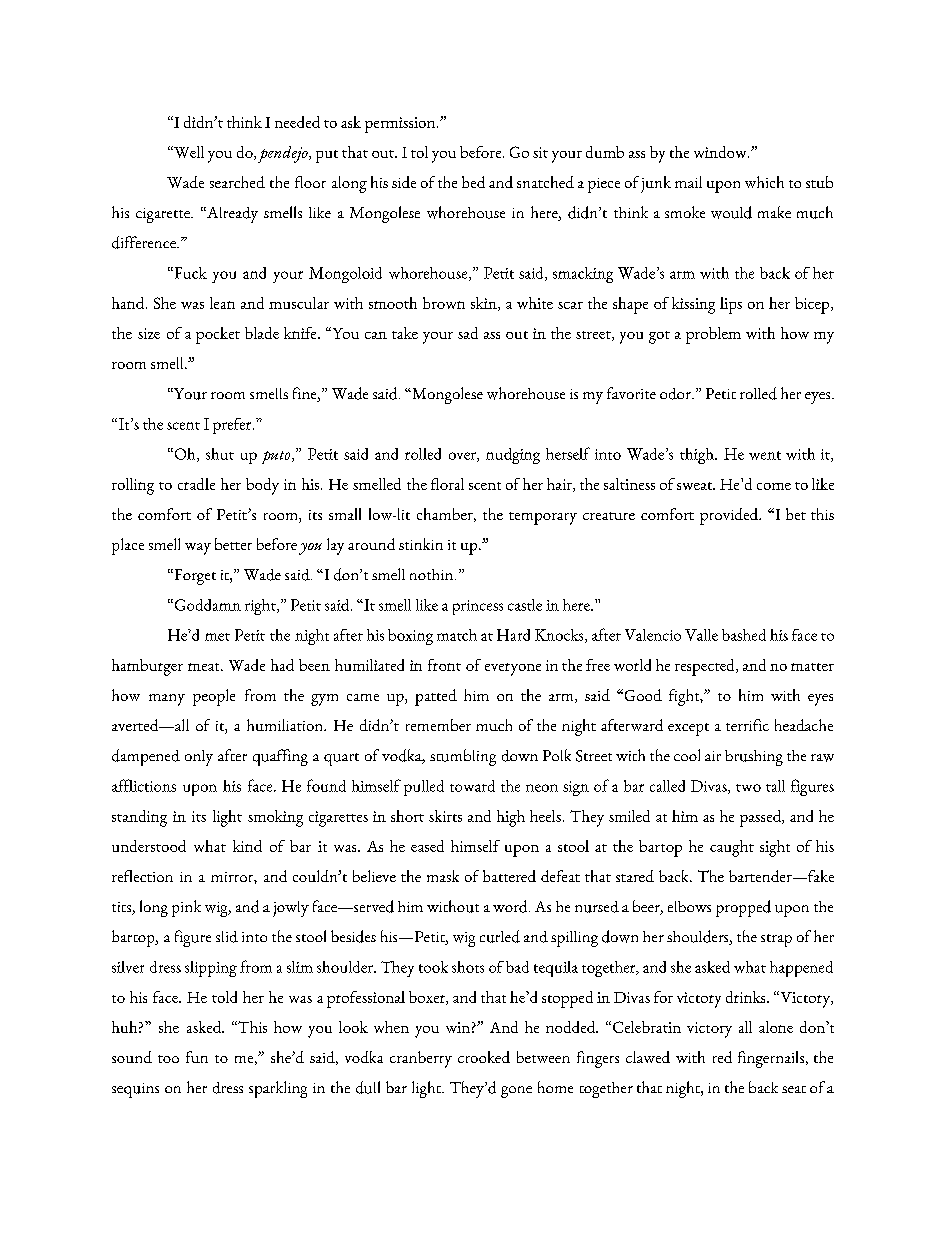  I want to click on bed, so click(473, 182).
